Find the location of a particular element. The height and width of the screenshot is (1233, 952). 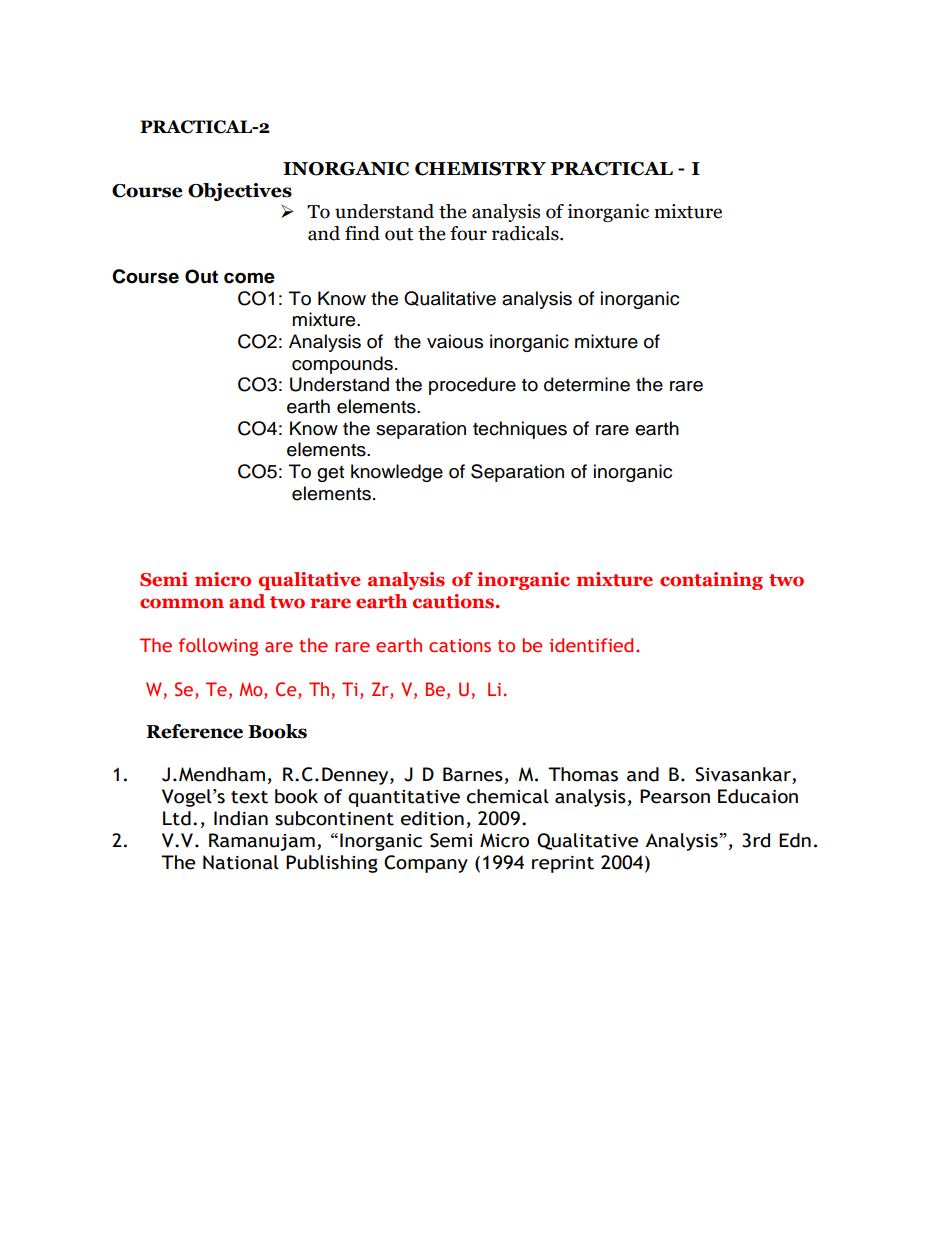

cautions is located at coordinates (455, 601).
